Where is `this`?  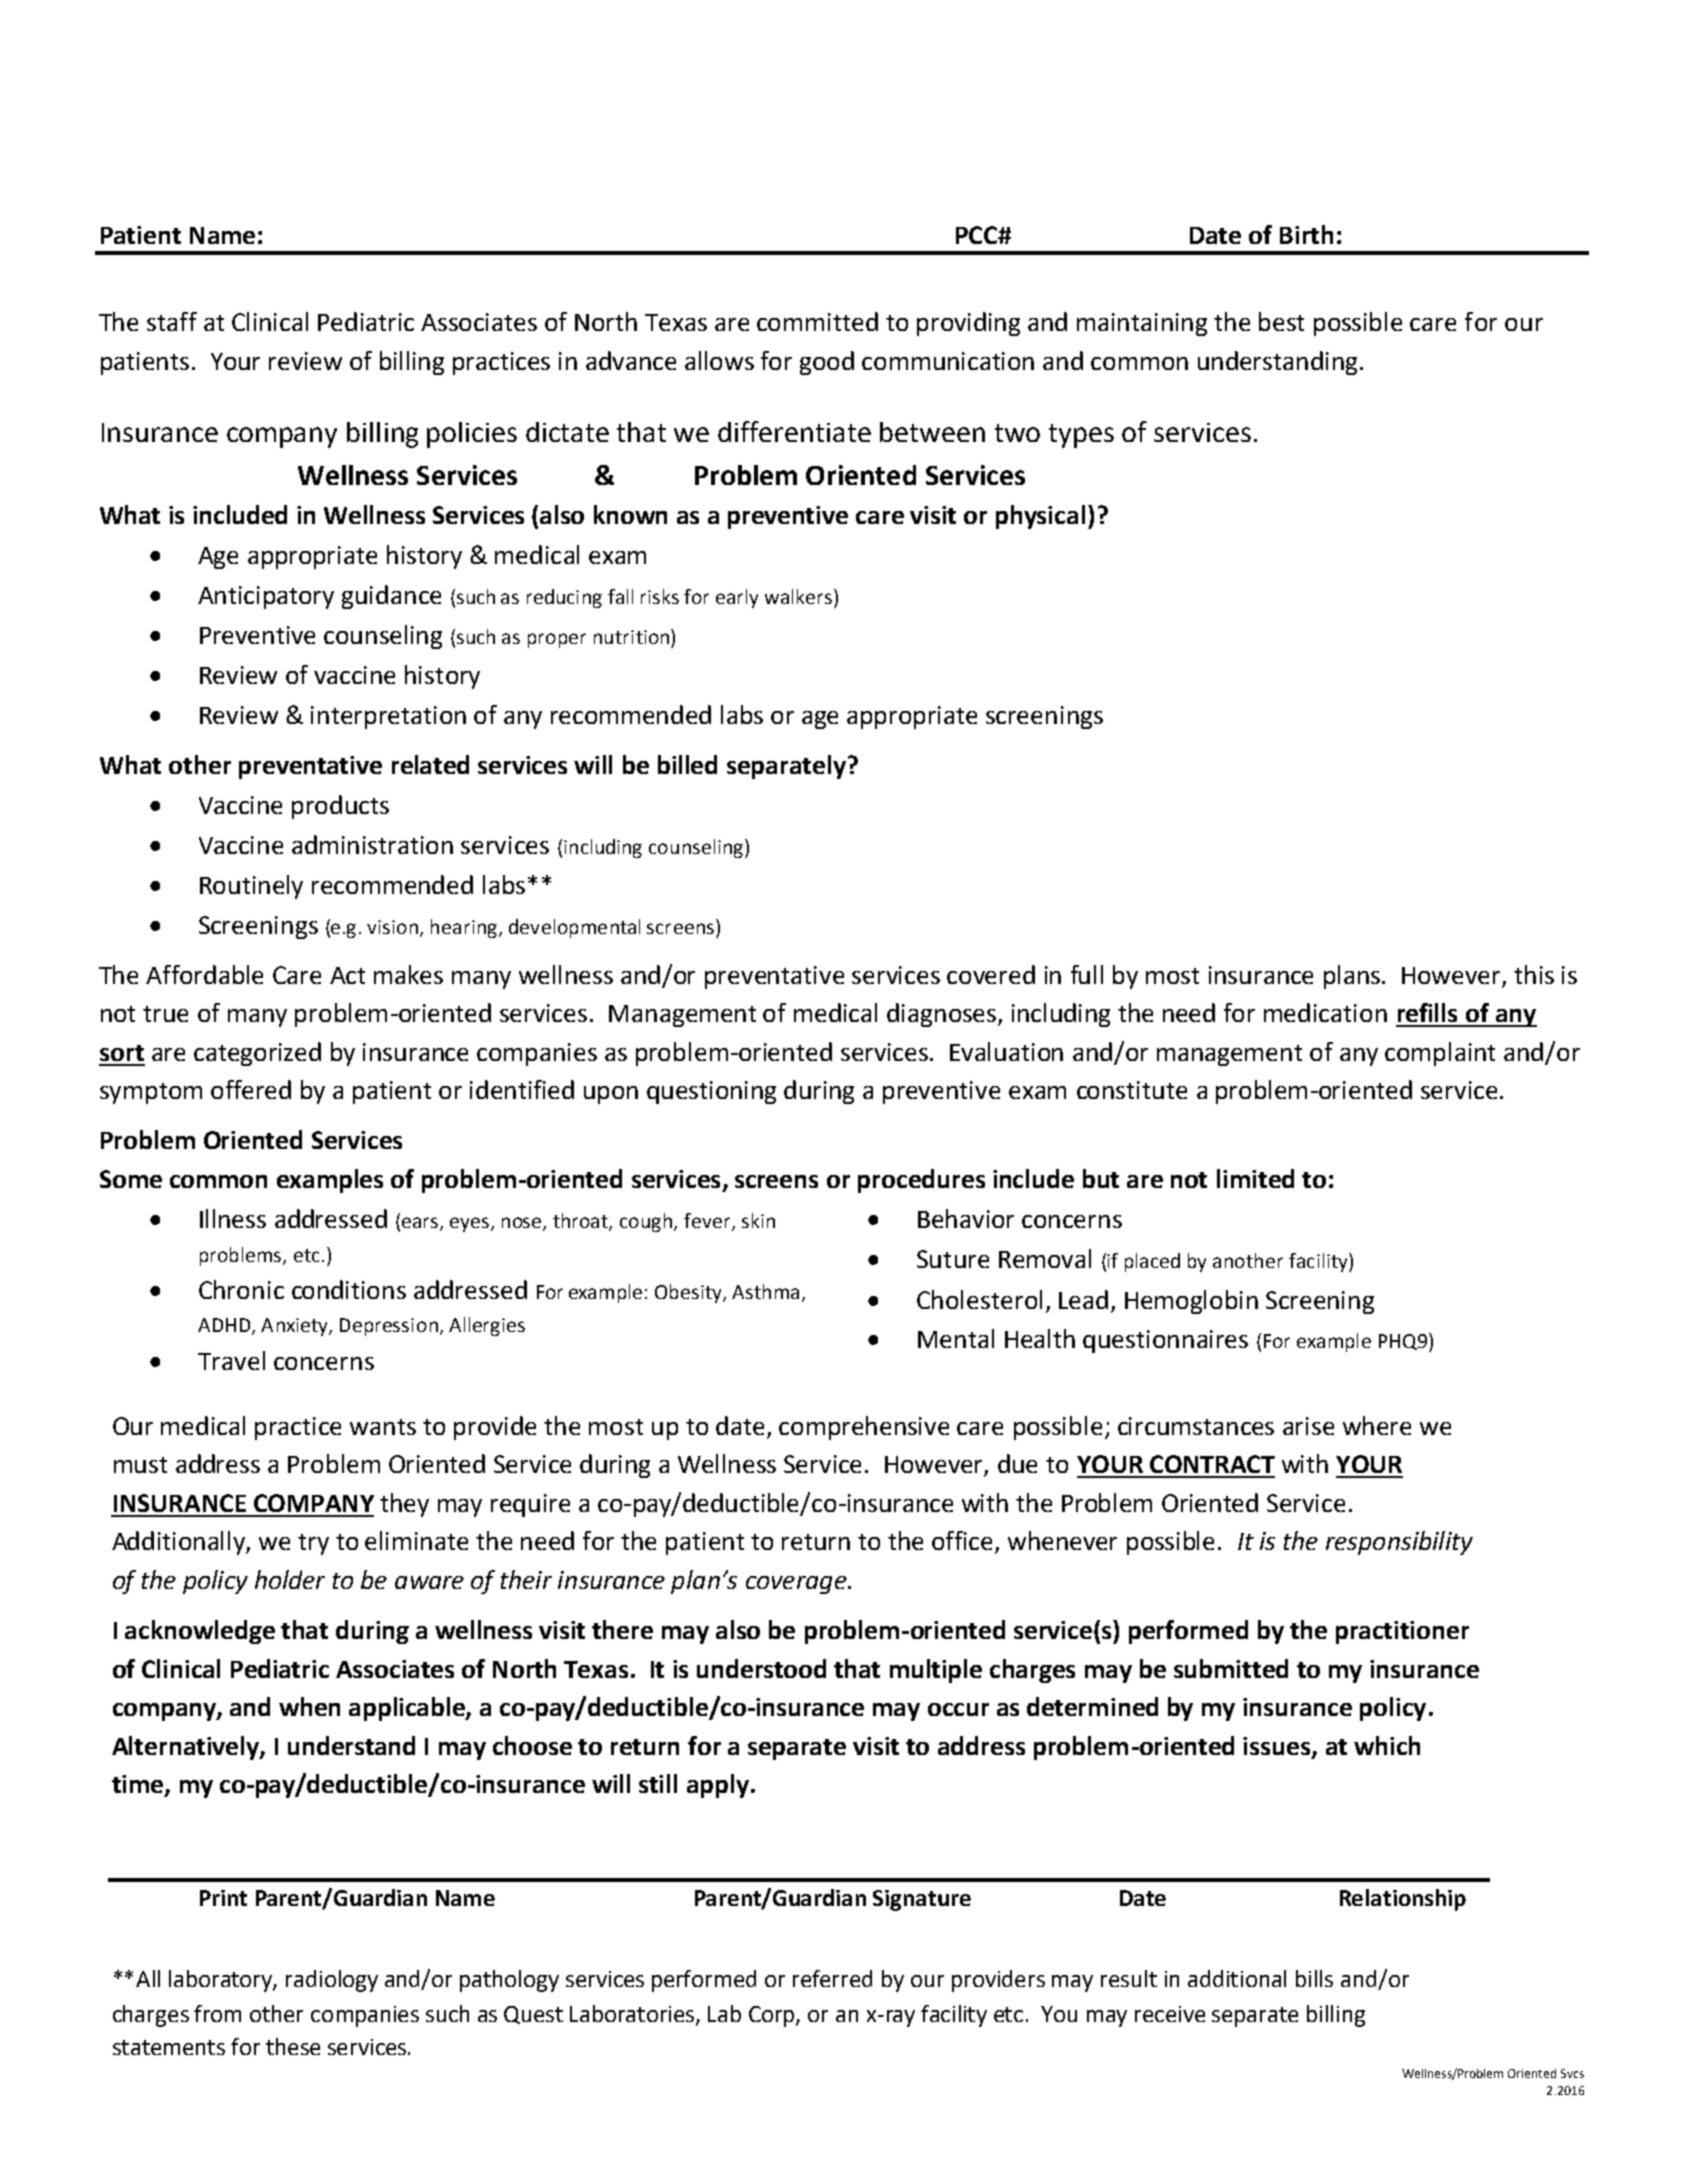 this is located at coordinates (1534, 974).
